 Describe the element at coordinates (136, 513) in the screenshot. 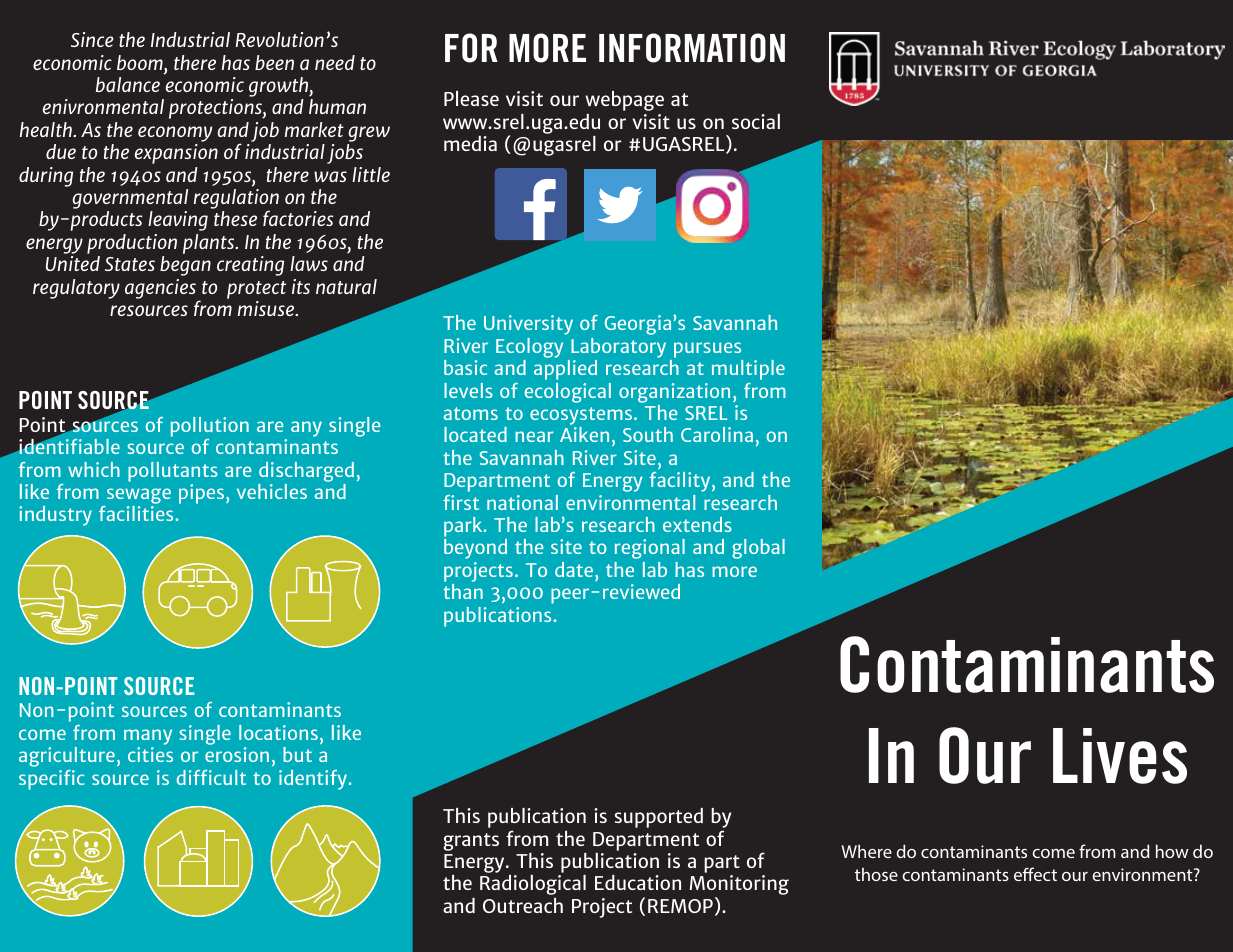

I see `facilities` at that location.
